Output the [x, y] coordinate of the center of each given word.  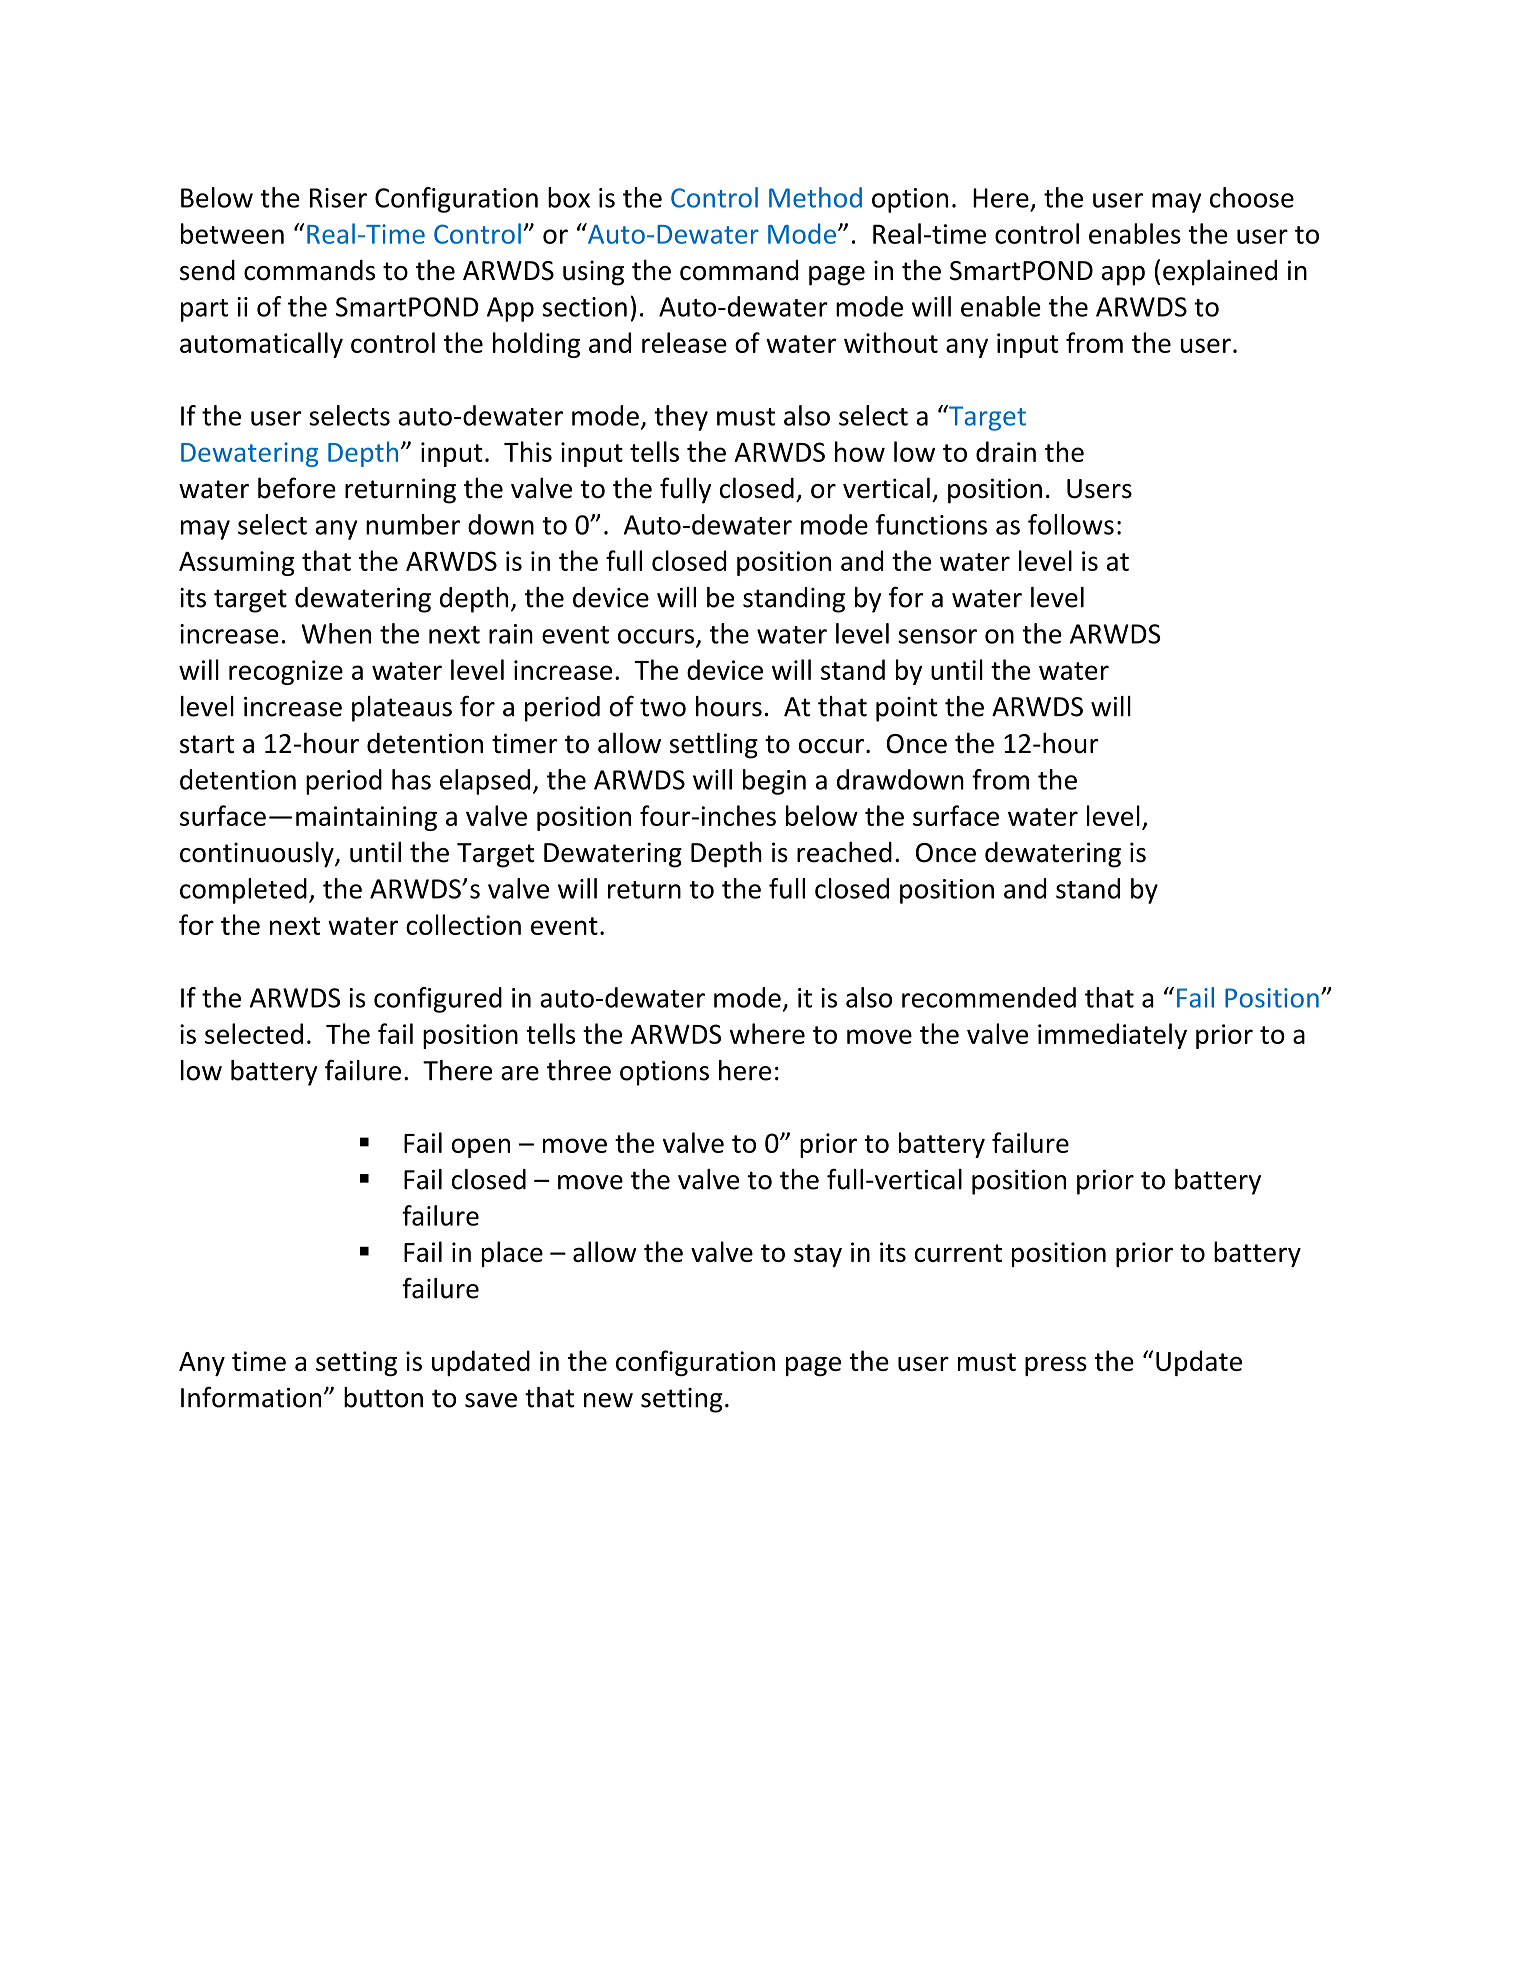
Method [815, 197]
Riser [338, 198]
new [608, 1400]
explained [1220, 272]
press [1056, 1366]
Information [251, 1397]
